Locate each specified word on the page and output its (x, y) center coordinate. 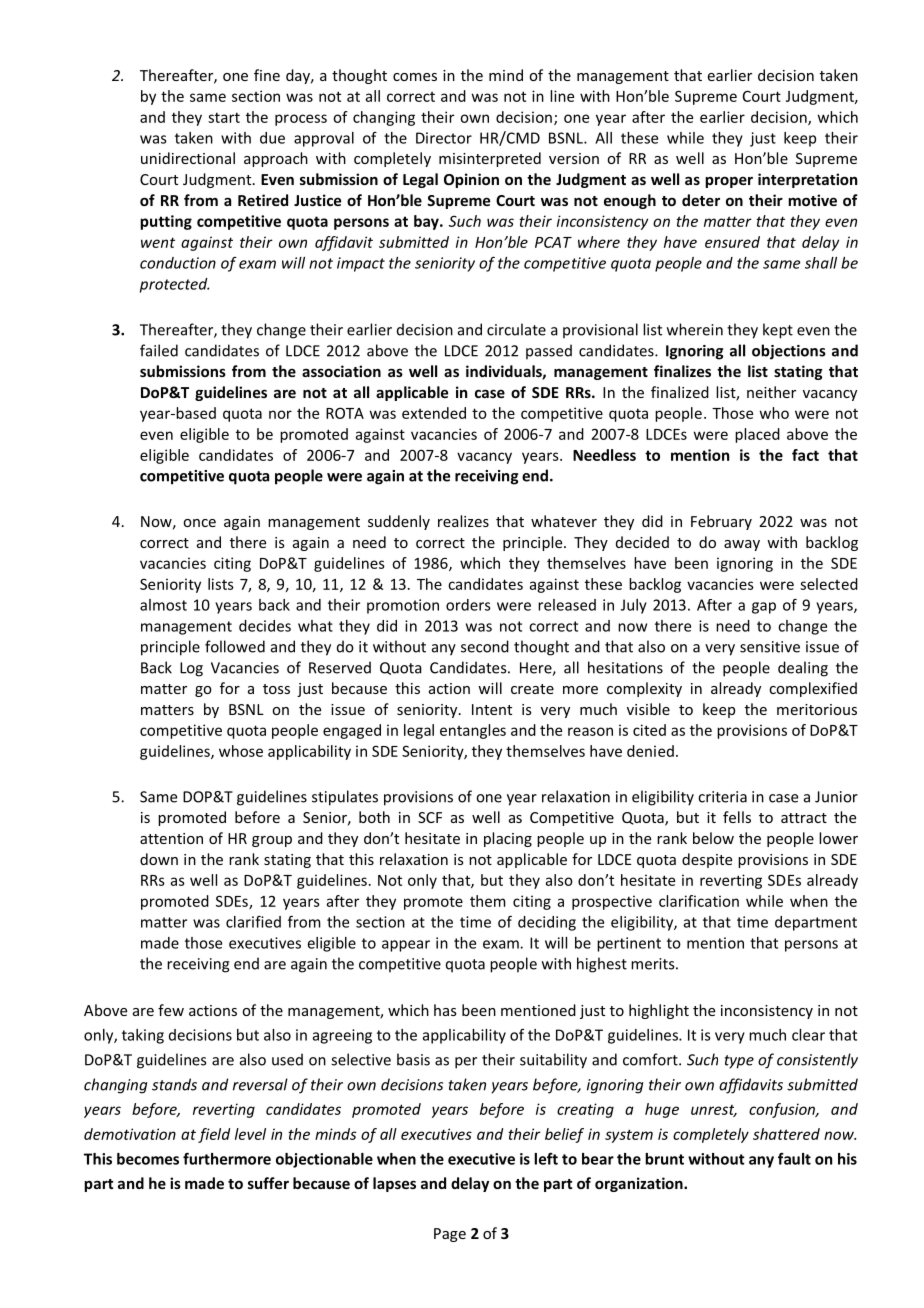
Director (444, 138)
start (224, 117)
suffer (268, 1183)
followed (235, 646)
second (485, 646)
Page (450, 1235)
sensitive (770, 647)
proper (729, 182)
